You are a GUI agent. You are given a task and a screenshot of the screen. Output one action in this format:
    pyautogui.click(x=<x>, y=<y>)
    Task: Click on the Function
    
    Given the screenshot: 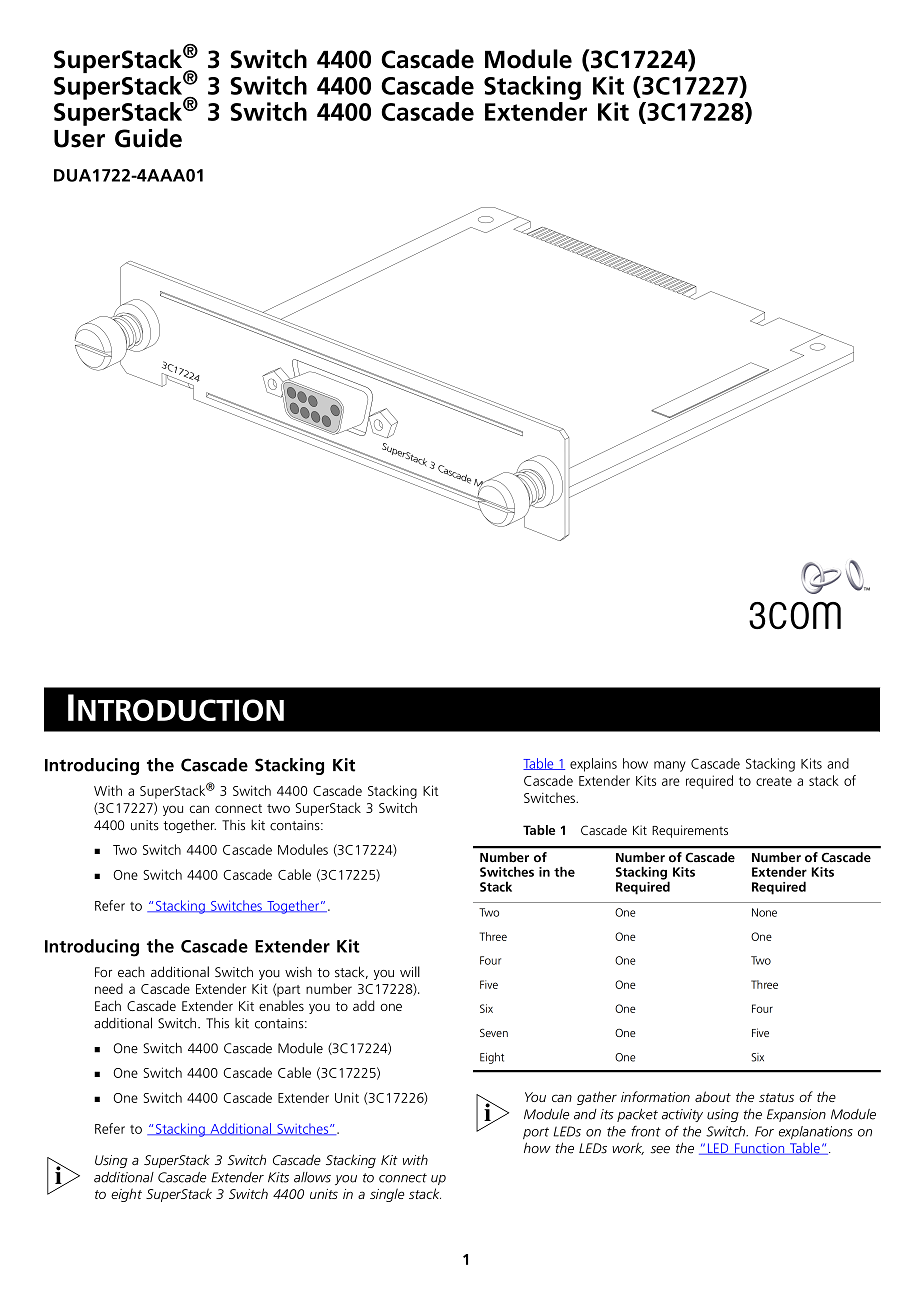 What is the action you would take?
    pyautogui.click(x=760, y=1149)
